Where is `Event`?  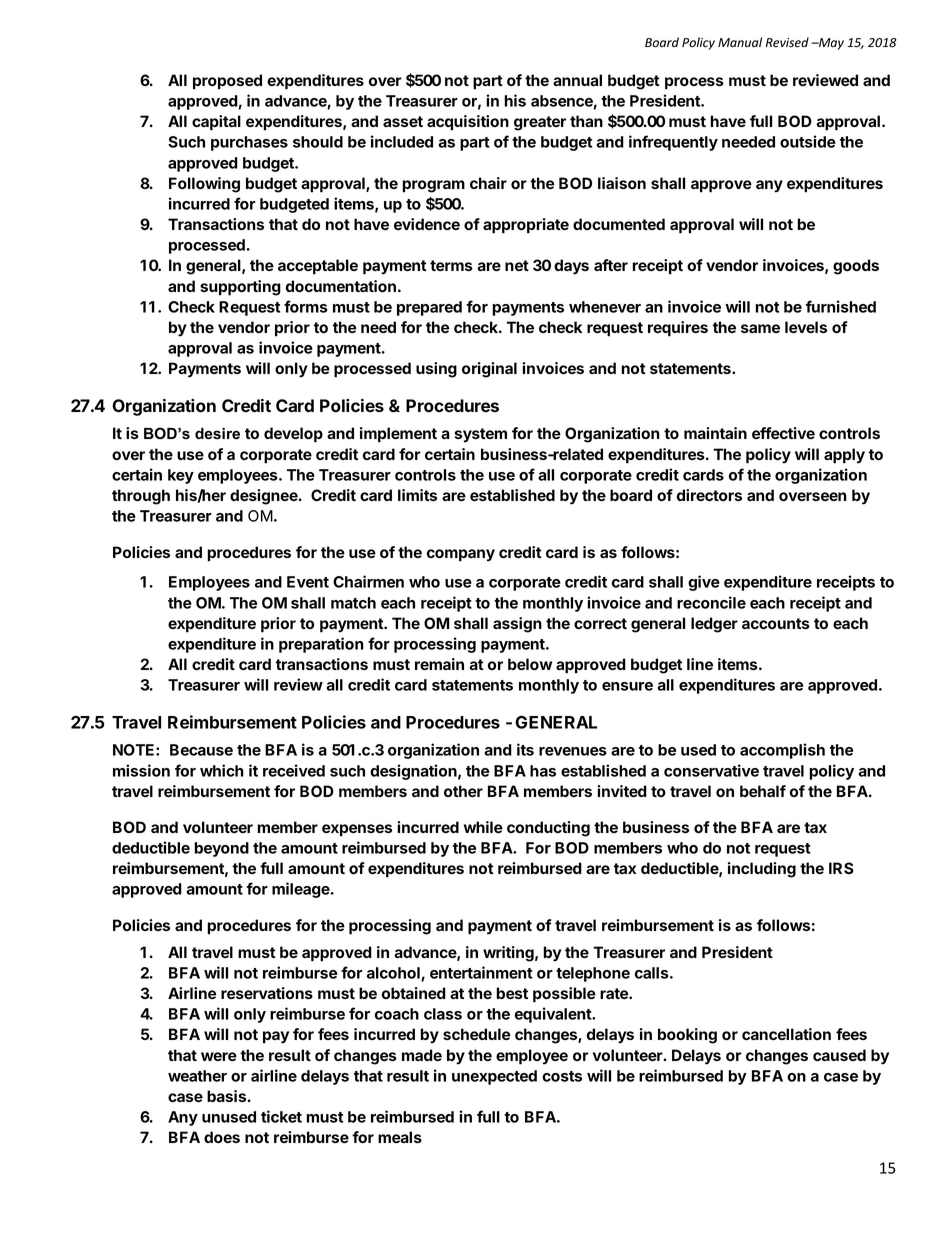 Event is located at coordinates (308, 582).
